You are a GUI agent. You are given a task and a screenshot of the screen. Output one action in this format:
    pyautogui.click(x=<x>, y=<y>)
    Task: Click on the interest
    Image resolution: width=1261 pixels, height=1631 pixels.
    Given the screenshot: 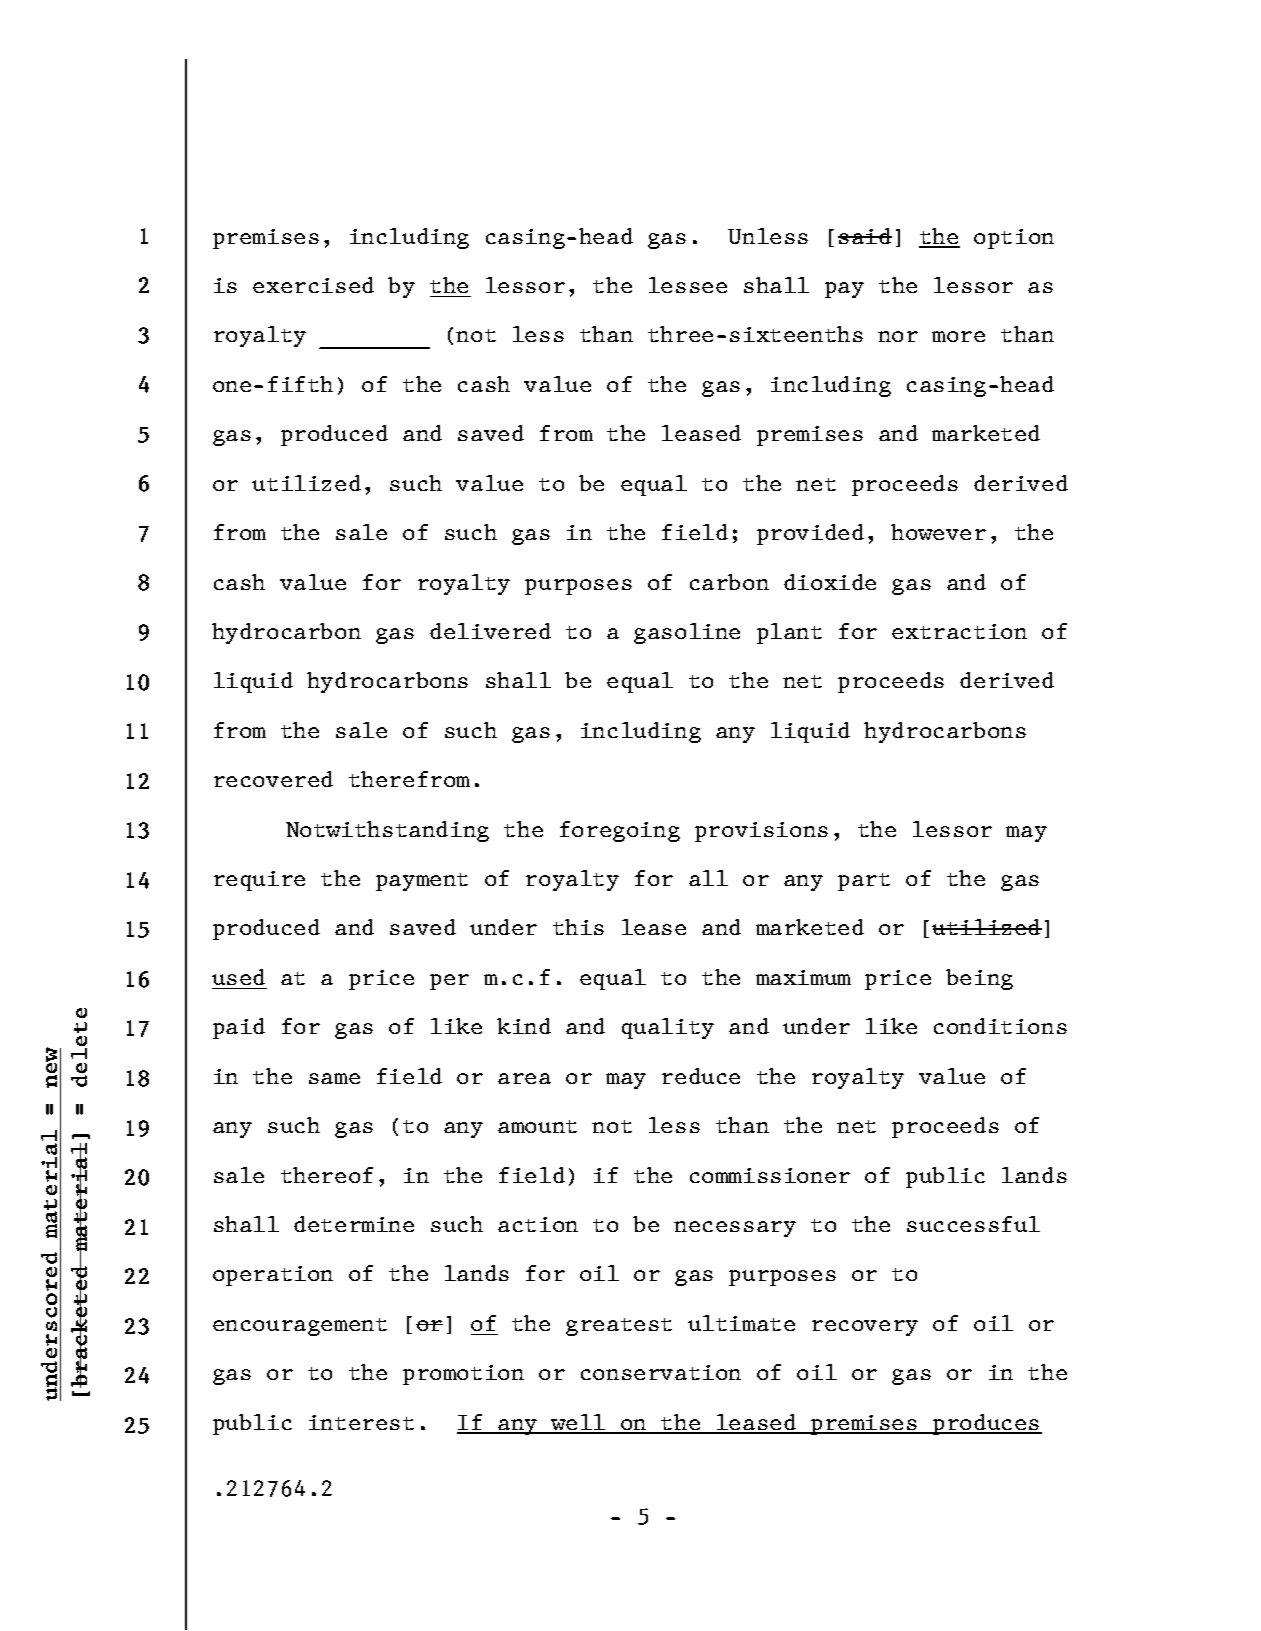 What is the action you would take?
    pyautogui.click(x=361, y=1422)
